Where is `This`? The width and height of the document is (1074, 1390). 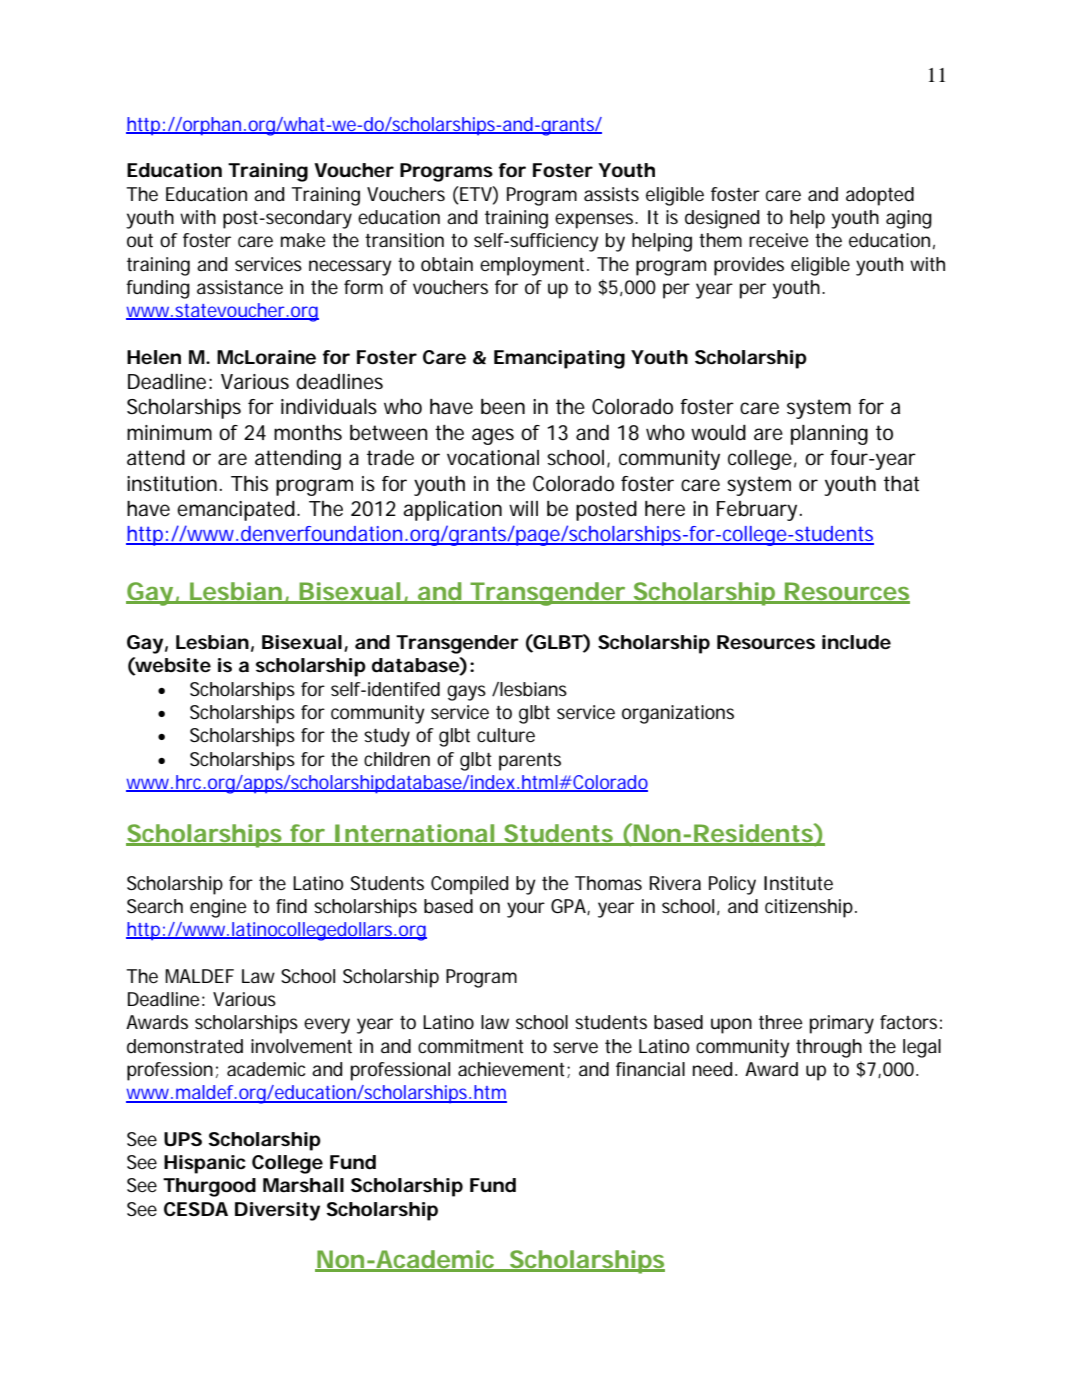 This is located at coordinates (249, 483).
